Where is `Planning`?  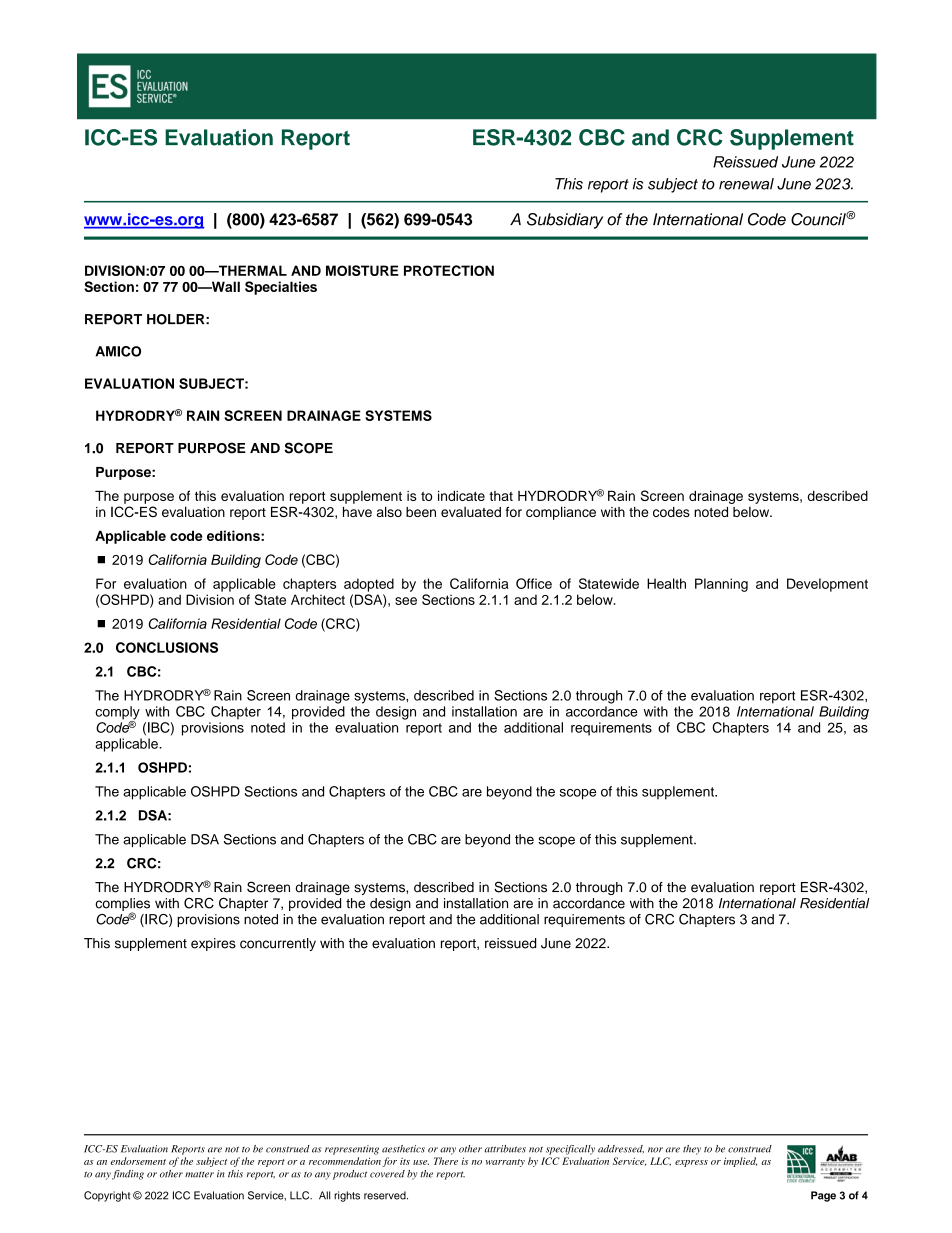
Planning is located at coordinates (721, 585).
